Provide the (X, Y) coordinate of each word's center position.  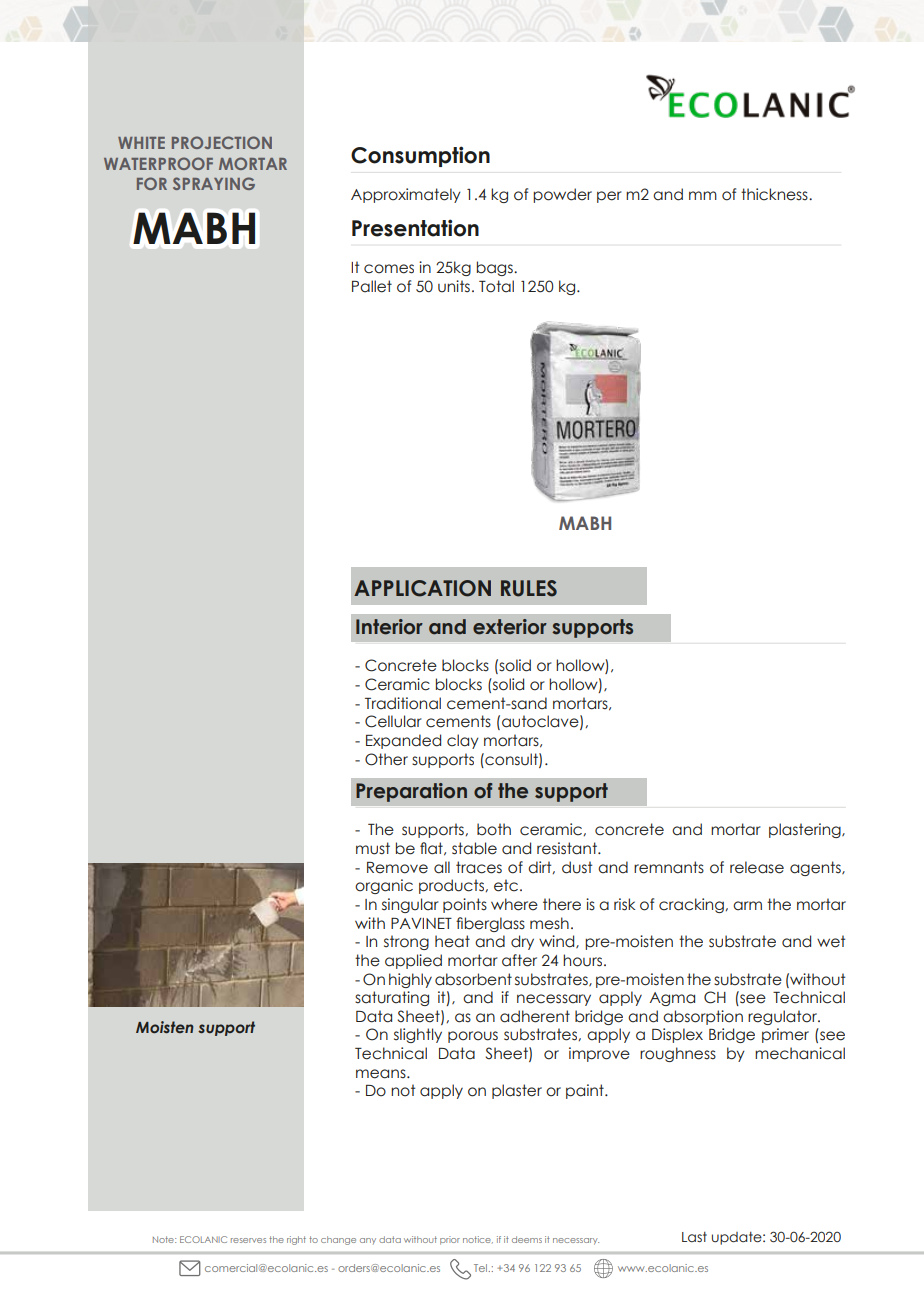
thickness (775, 194)
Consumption (420, 156)
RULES (529, 588)
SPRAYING (214, 183)
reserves (248, 1240)
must (373, 848)
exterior (510, 627)
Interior (389, 627)
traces (479, 867)
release (757, 867)
